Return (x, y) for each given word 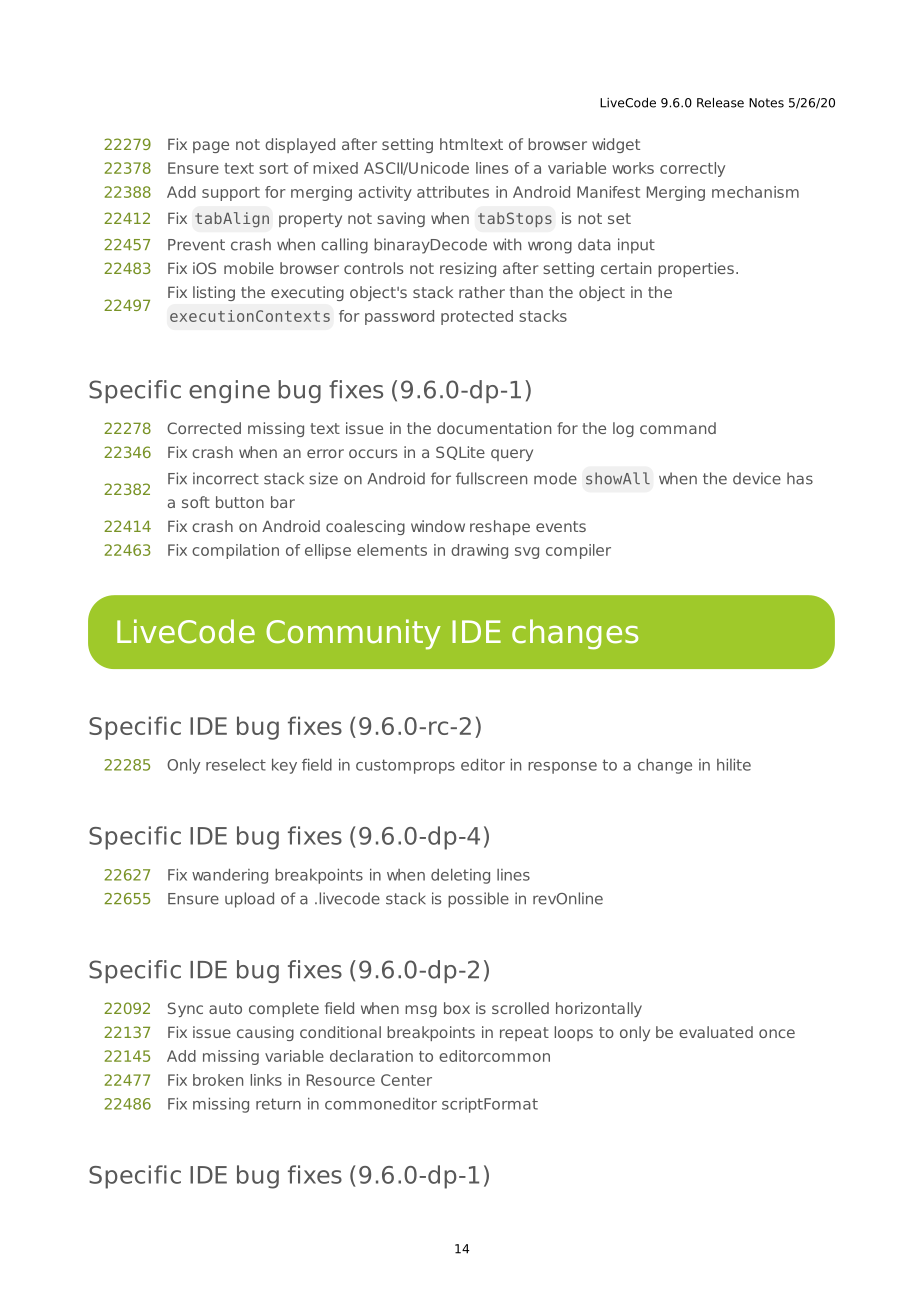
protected (477, 317)
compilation (235, 551)
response (562, 768)
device (757, 478)
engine (229, 391)
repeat (524, 1034)
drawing (479, 551)
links (266, 1080)
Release (720, 103)
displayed (300, 145)
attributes (453, 192)
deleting (460, 876)
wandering (230, 876)
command (678, 428)
